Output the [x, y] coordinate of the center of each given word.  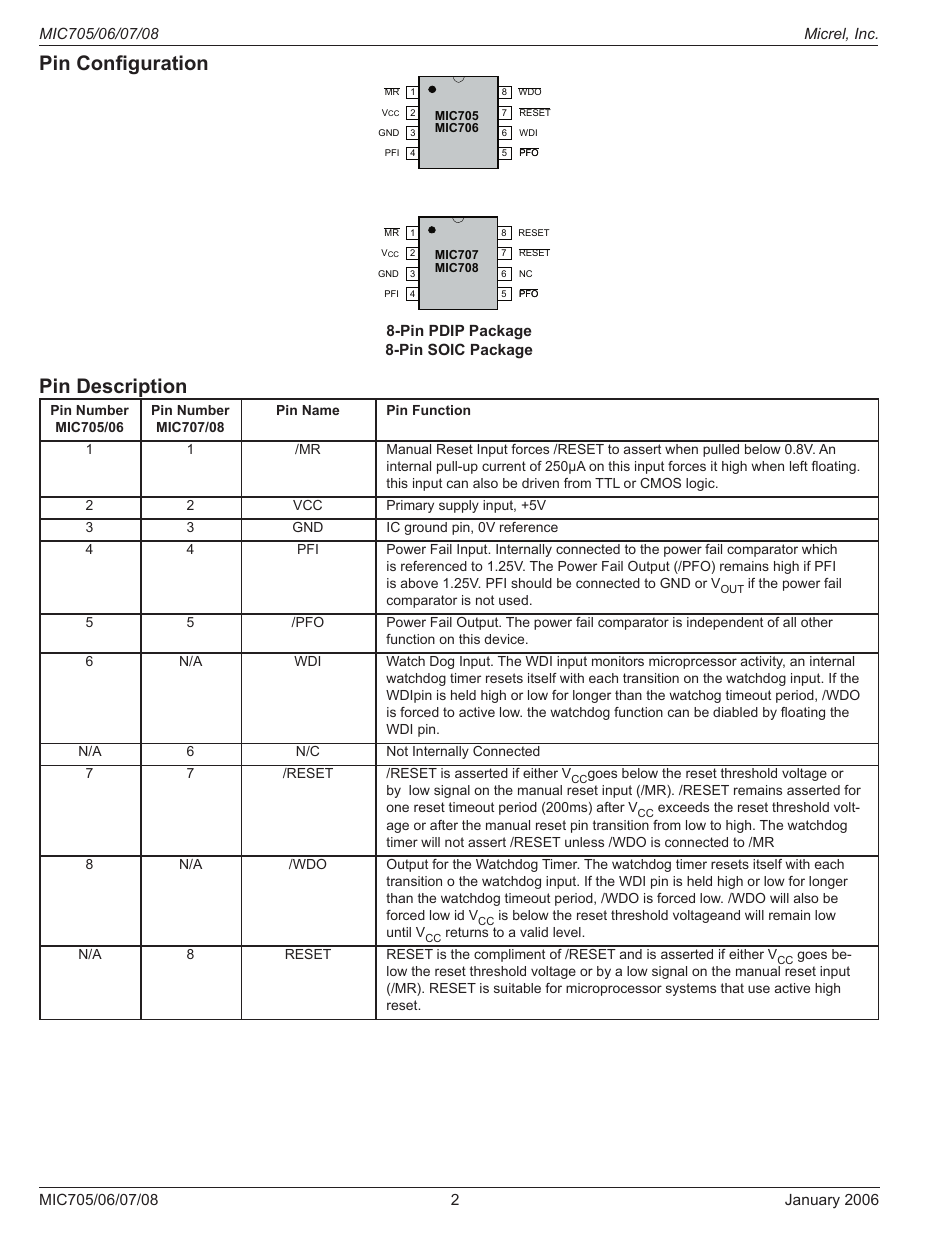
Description [132, 389]
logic [701, 484]
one [397, 808]
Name [321, 410]
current [504, 466]
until [399, 932]
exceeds [683, 807]
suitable [517, 988]
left [799, 466]
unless [584, 842]
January [812, 1201]
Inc [866, 33]
